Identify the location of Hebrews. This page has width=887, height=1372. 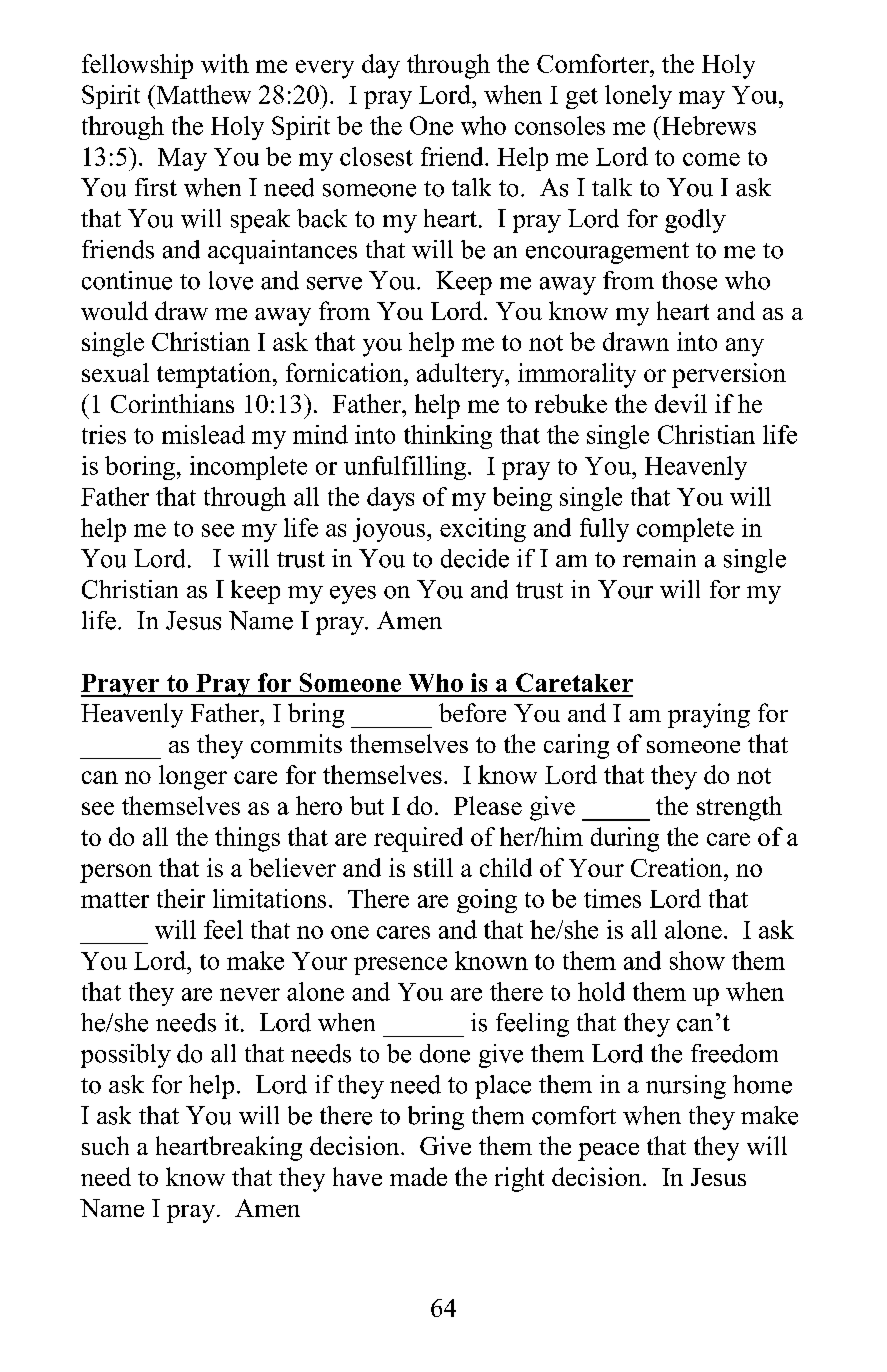
(707, 125).
